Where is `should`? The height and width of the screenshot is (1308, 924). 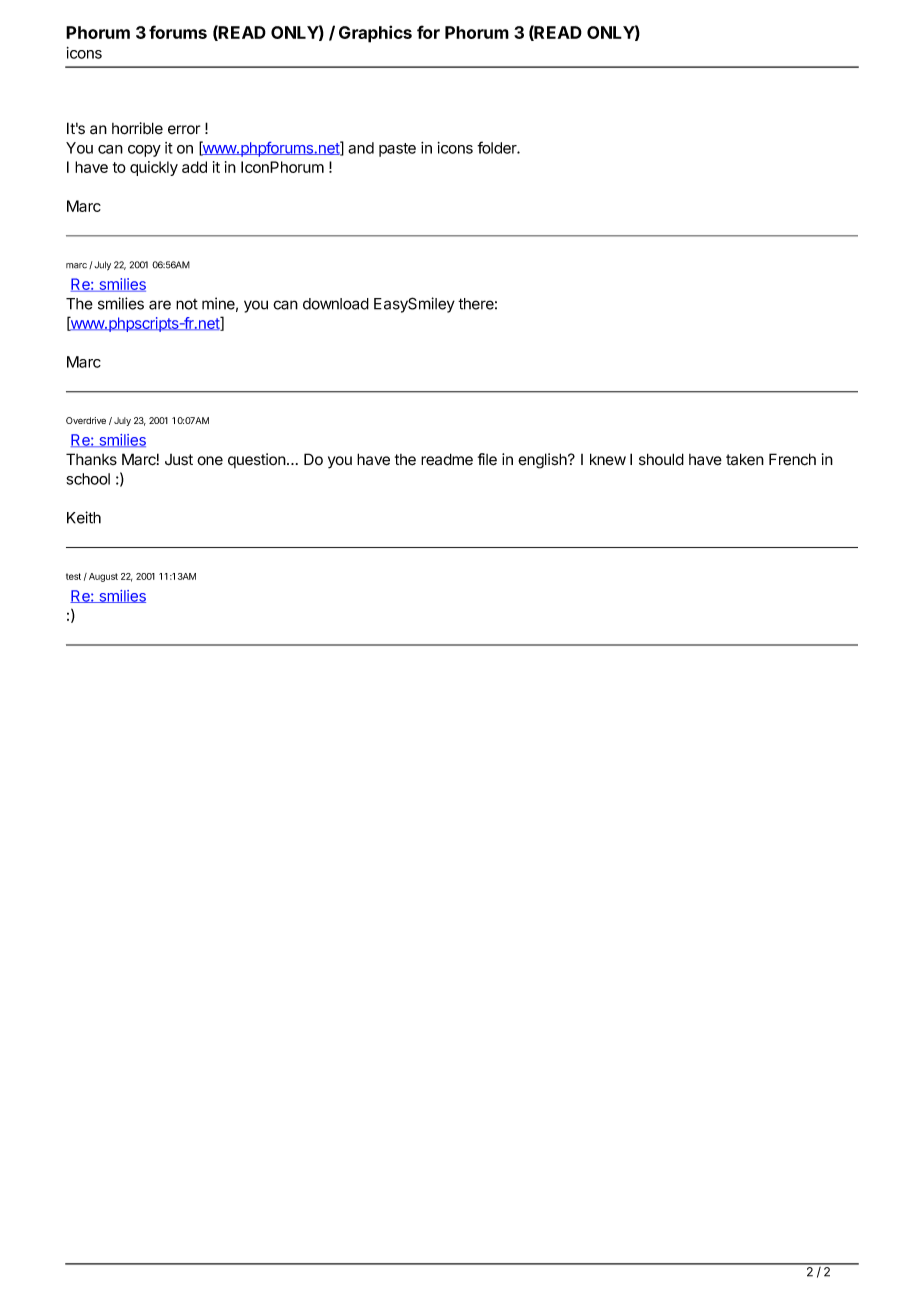
should is located at coordinates (661, 459).
